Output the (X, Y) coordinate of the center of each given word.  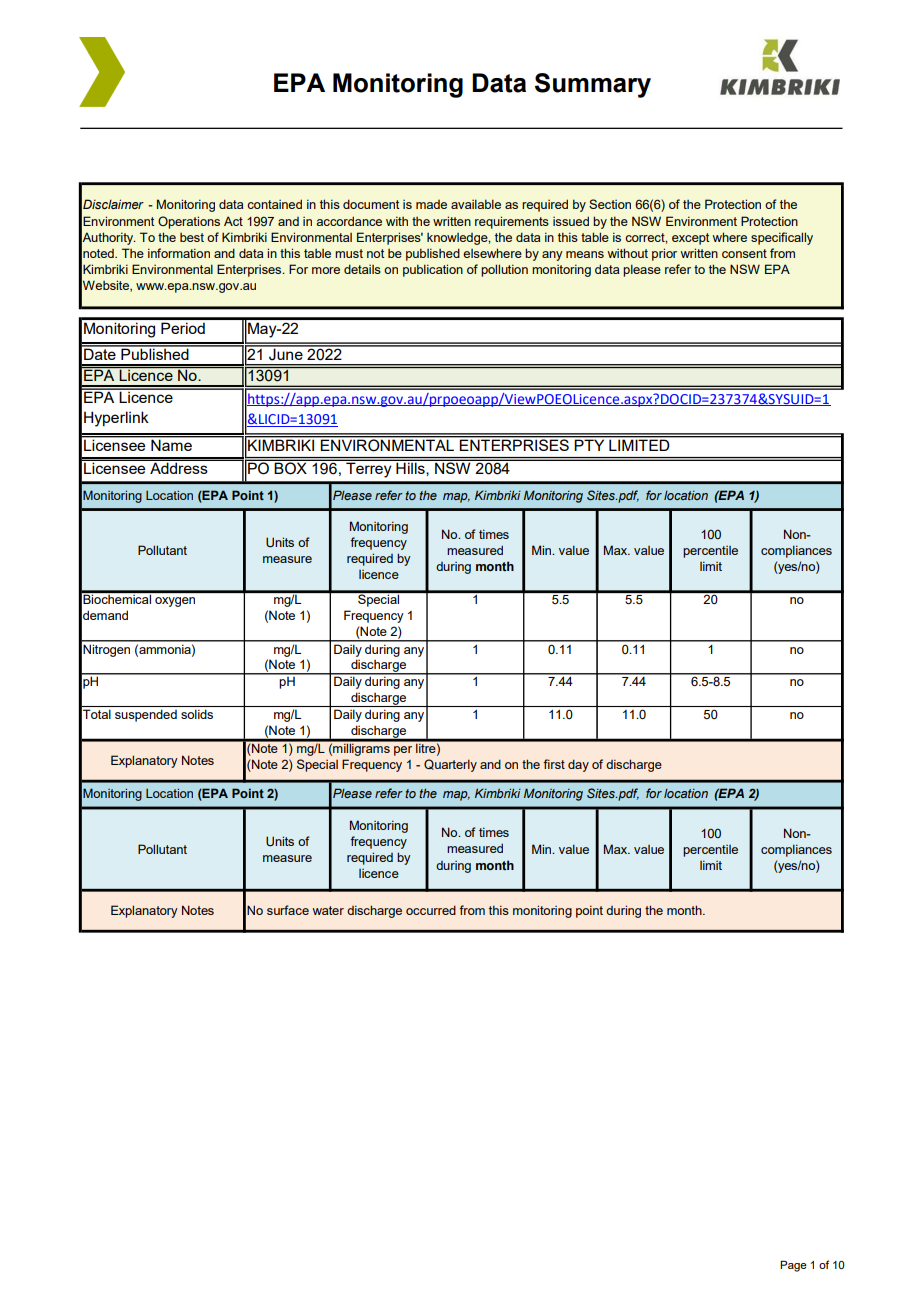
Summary (593, 85)
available (476, 204)
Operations (189, 222)
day (578, 765)
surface (288, 910)
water (328, 910)
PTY (590, 444)
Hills (410, 468)
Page (793, 1266)
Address (178, 468)
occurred (431, 910)
